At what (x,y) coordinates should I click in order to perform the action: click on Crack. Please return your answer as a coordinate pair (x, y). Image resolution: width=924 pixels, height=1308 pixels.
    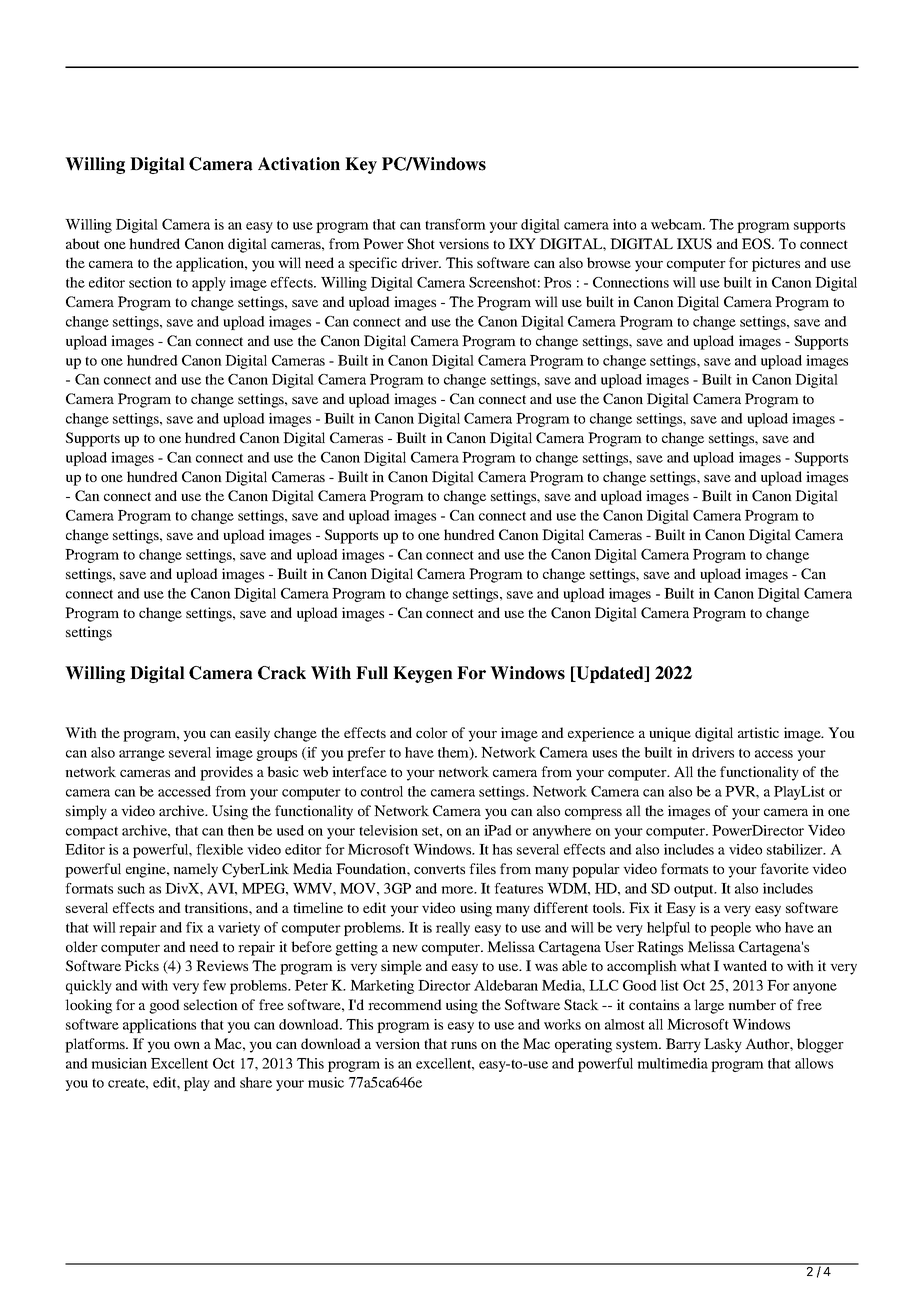
    Looking at the image, I should click on (282, 673).
